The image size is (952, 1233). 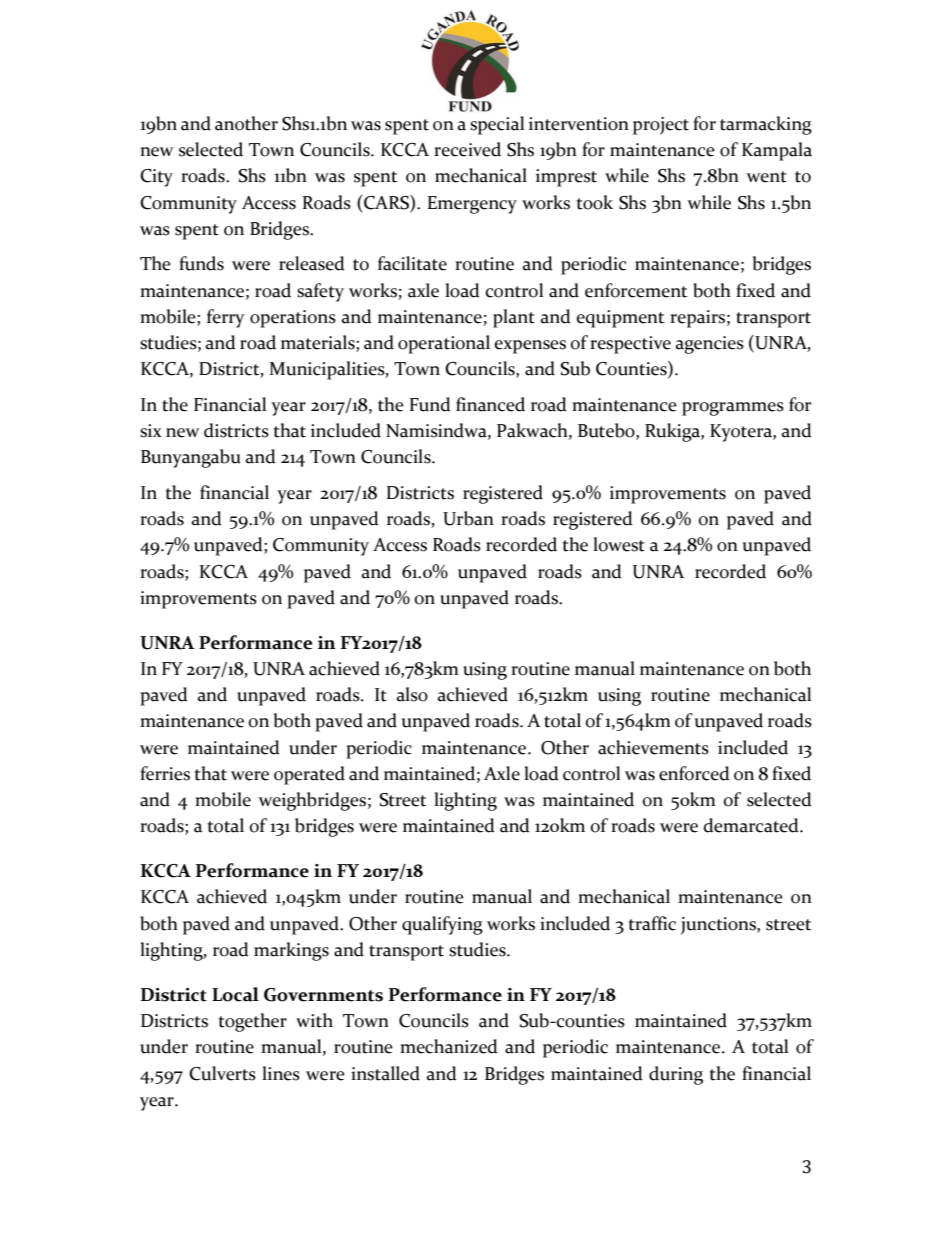 What do you see at coordinates (619, 544) in the image?
I see `lowest` at bounding box center [619, 544].
